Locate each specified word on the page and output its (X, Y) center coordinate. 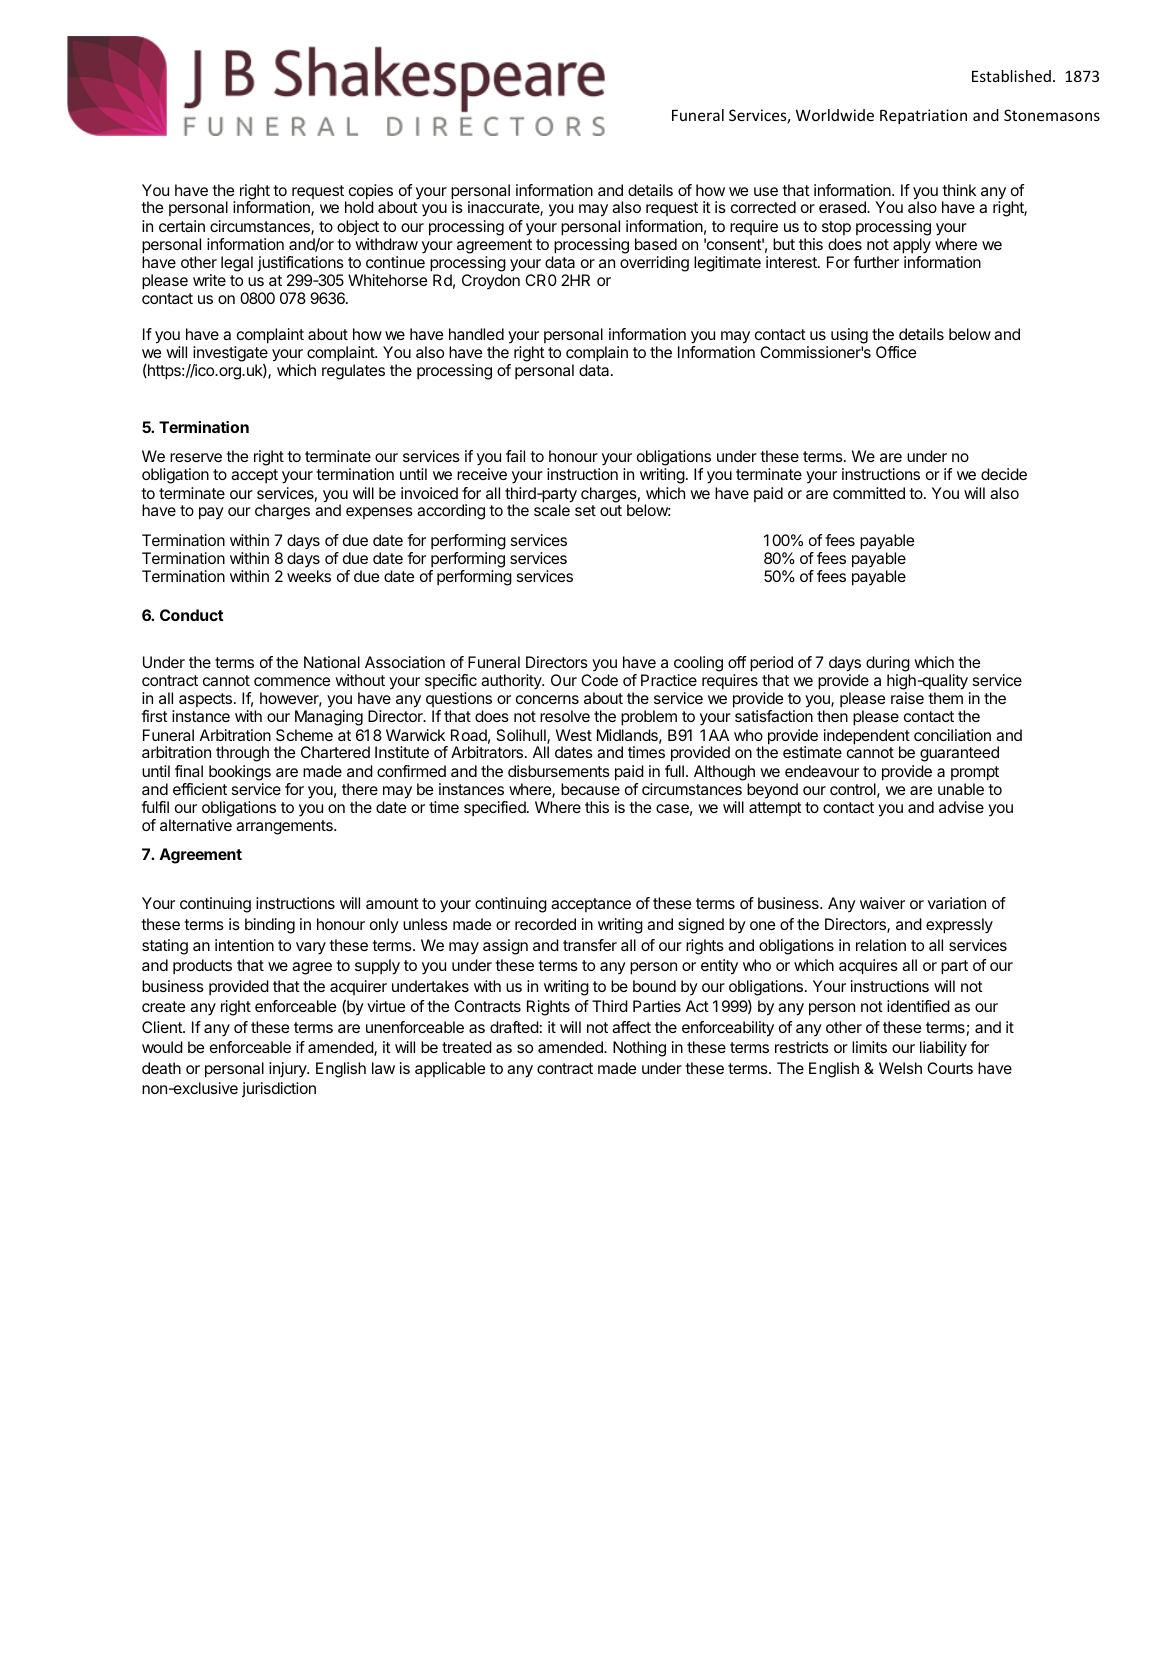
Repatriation (923, 116)
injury (288, 1070)
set (585, 510)
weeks (309, 576)
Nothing (639, 1049)
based (656, 244)
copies (371, 193)
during (888, 665)
